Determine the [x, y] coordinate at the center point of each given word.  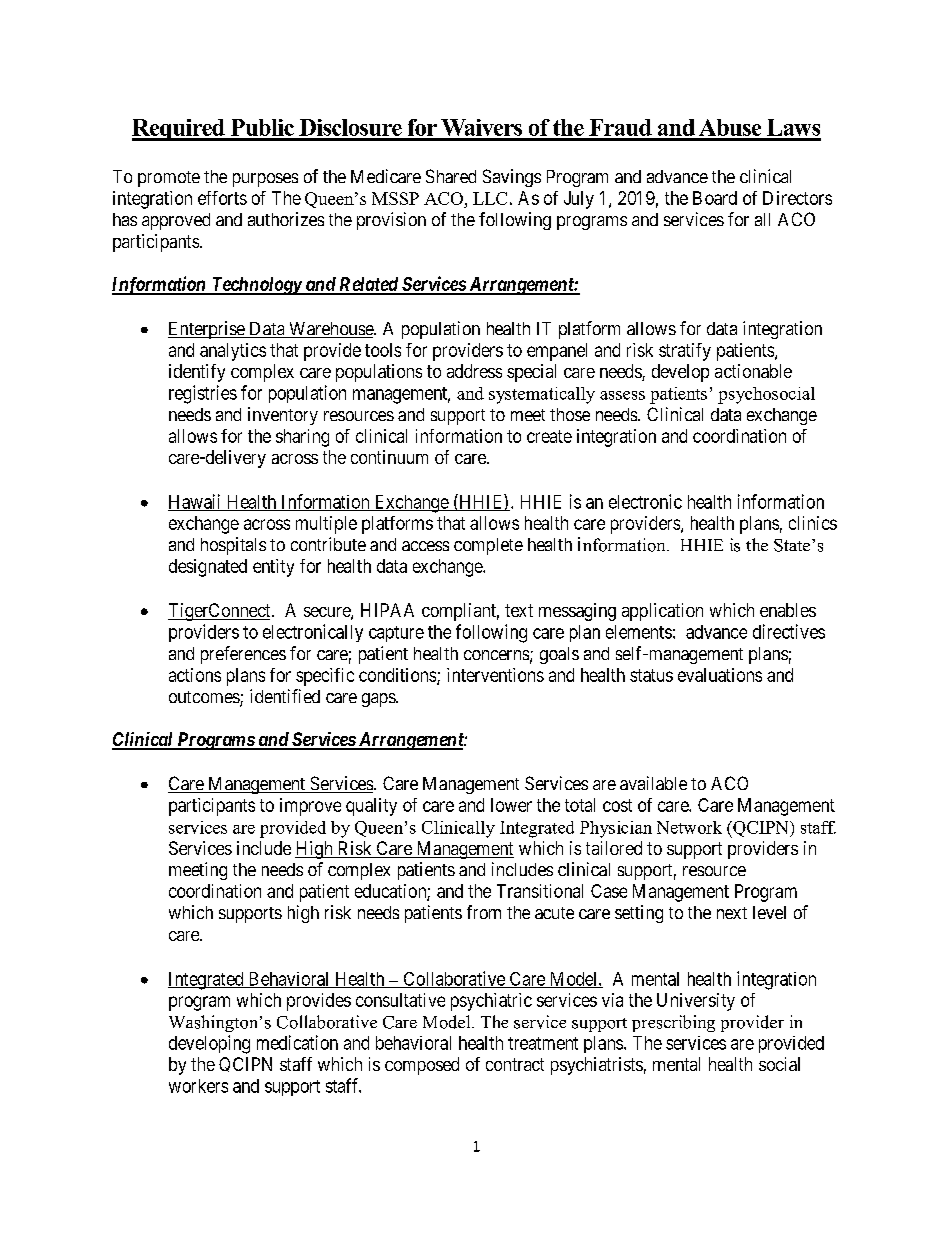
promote [169, 179]
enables [788, 610]
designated [208, 568]
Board [715, 198]
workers [198, 1086]
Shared [451, 176]
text [519, 610]
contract [515, 1064]
